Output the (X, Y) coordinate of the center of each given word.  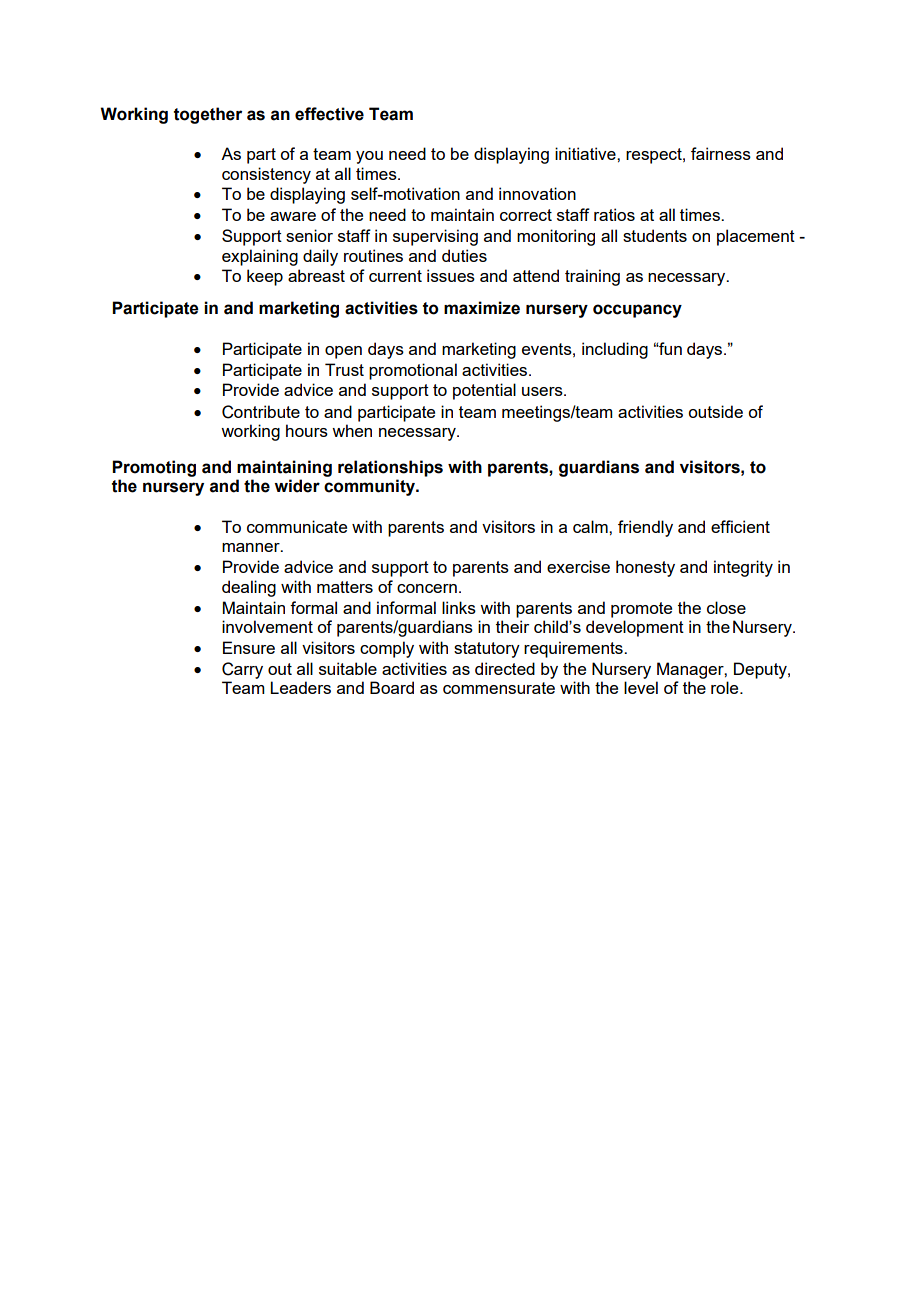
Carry (242, 670)
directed (505, 668)
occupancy (637, 311)
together (208, 115)
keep (265, 277)
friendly (645, 528)
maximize (482, 308)
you (369, 157)
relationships (390, 468)
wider (297, 486)
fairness (721, 153)
